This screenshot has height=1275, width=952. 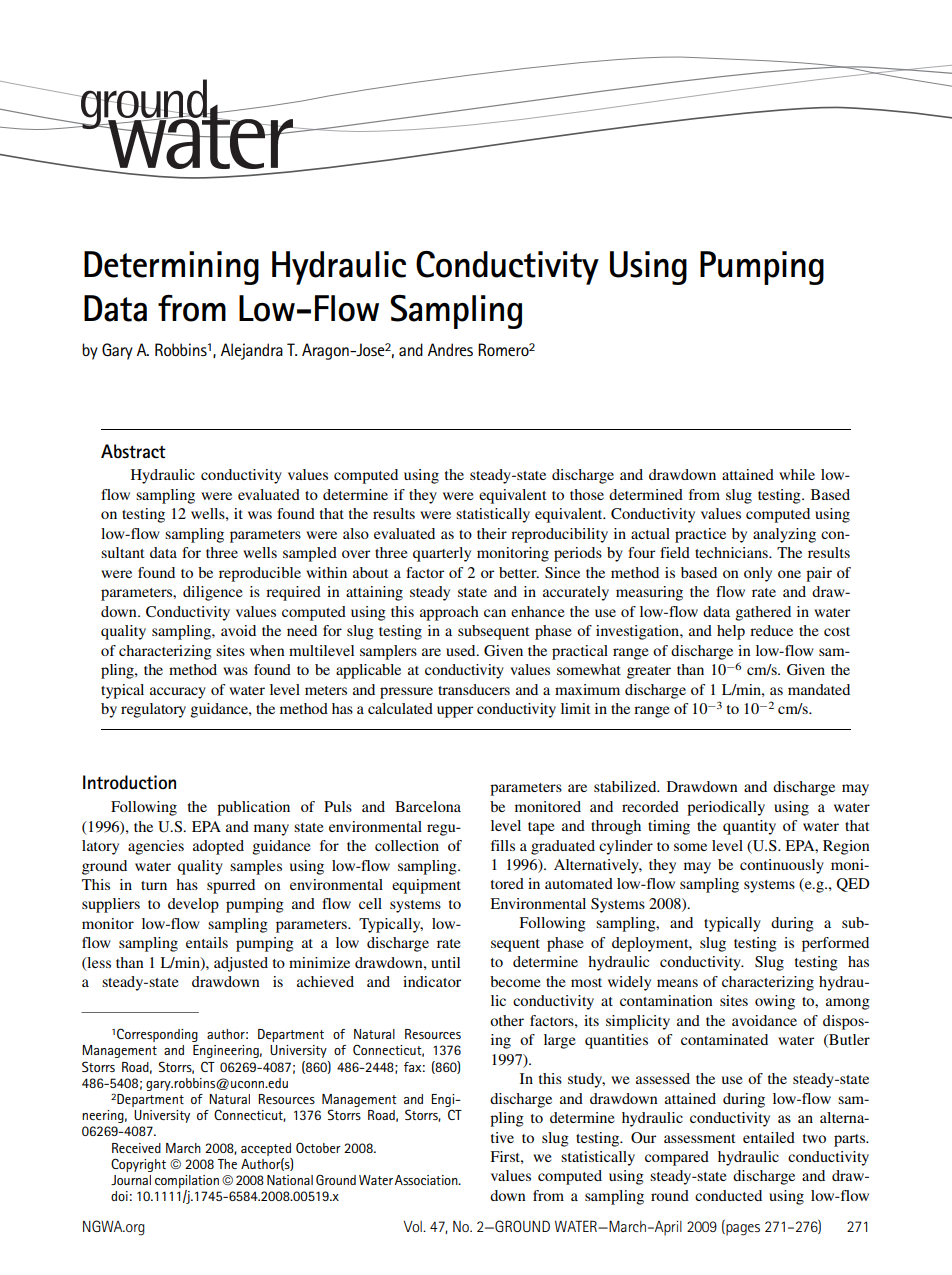 I want to click on analyzing, so click(x=784, y=535).
